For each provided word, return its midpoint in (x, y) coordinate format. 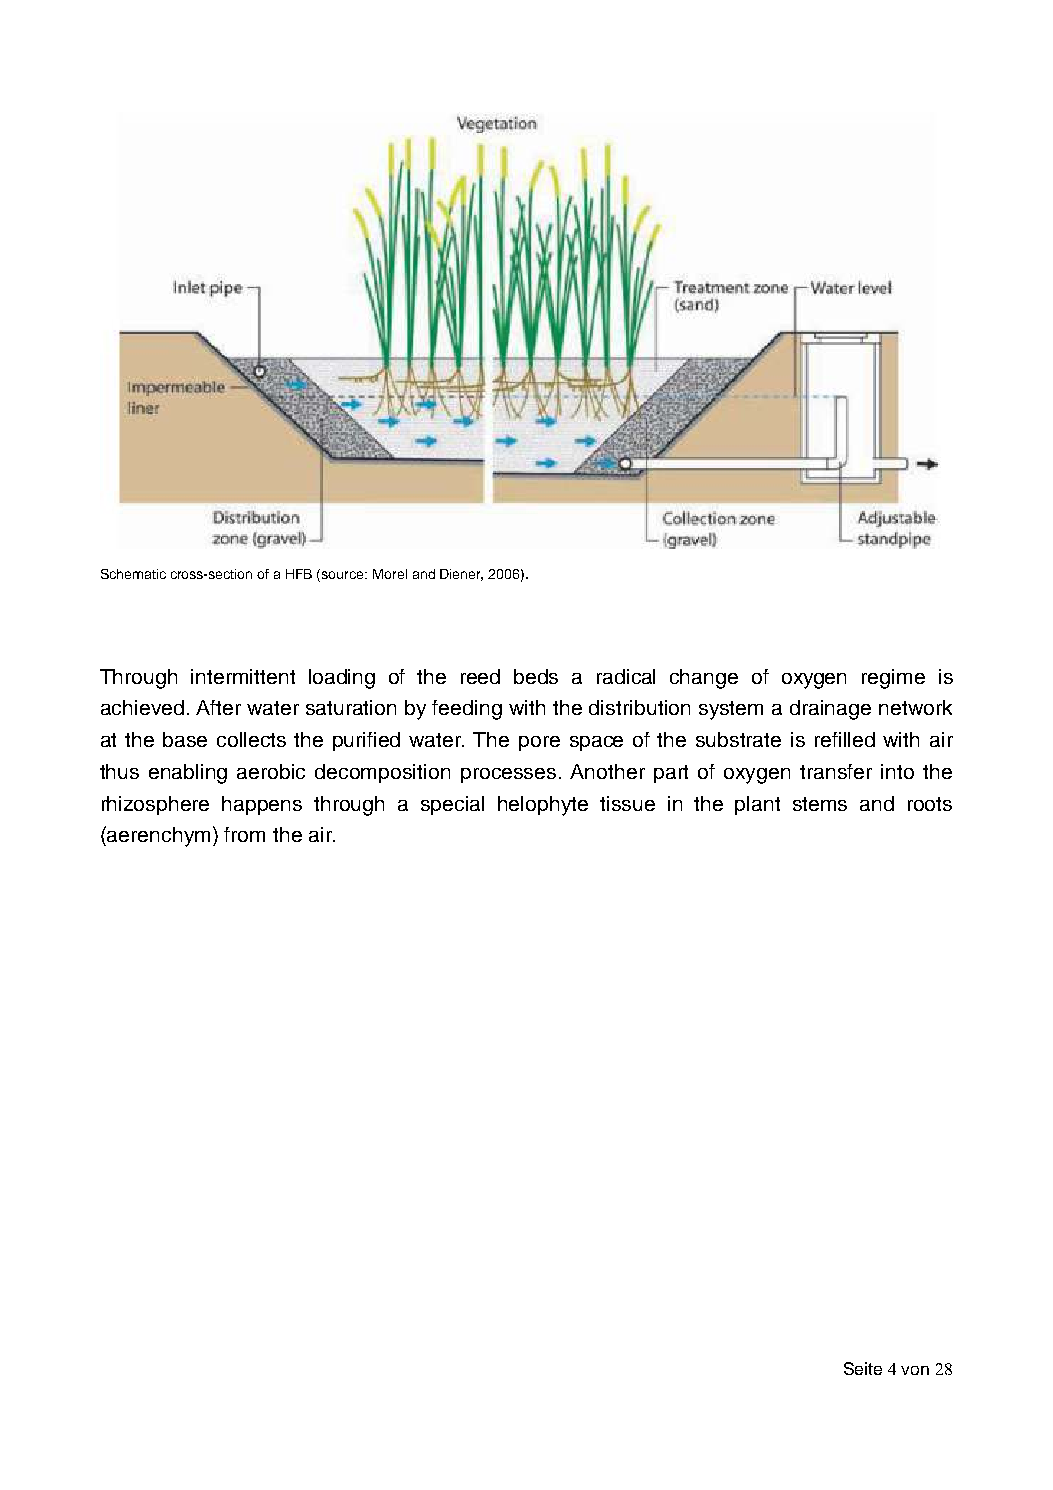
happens (262, 805)
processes (508, 775)
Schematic (133, 574)
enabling (188, 774)
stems (820, 804)
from (244, 834)
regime (893, 679)
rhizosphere (155, 805)
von (915, 1370)
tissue (627, 803)
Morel (390, 574)
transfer (836, 771)
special (452, 805)
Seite (863, 1368)
